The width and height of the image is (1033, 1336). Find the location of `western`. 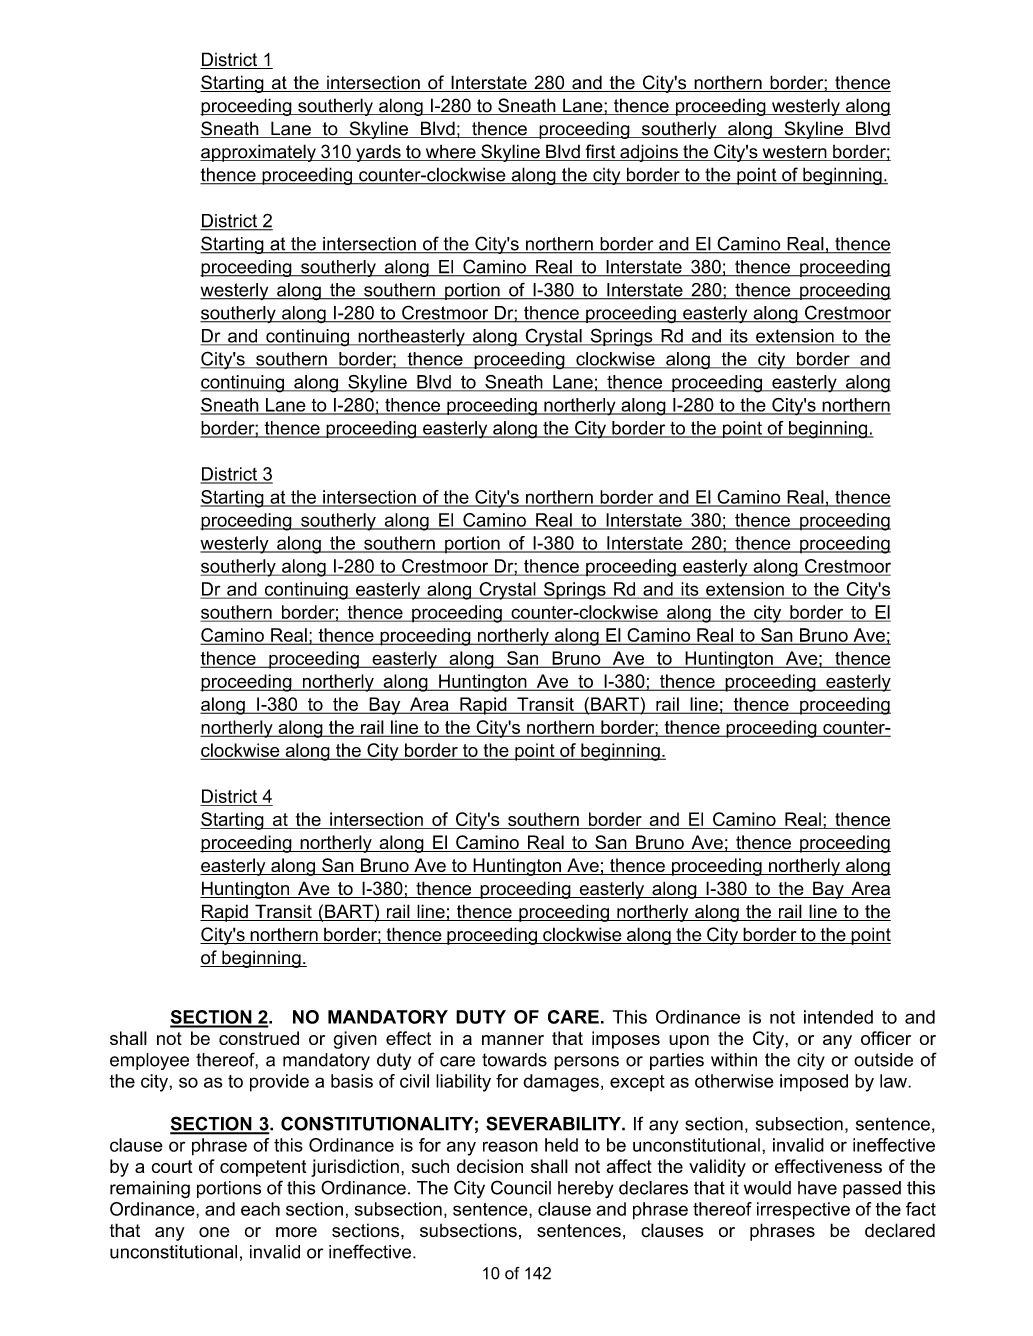

western is located at coordinates (794, 153).
